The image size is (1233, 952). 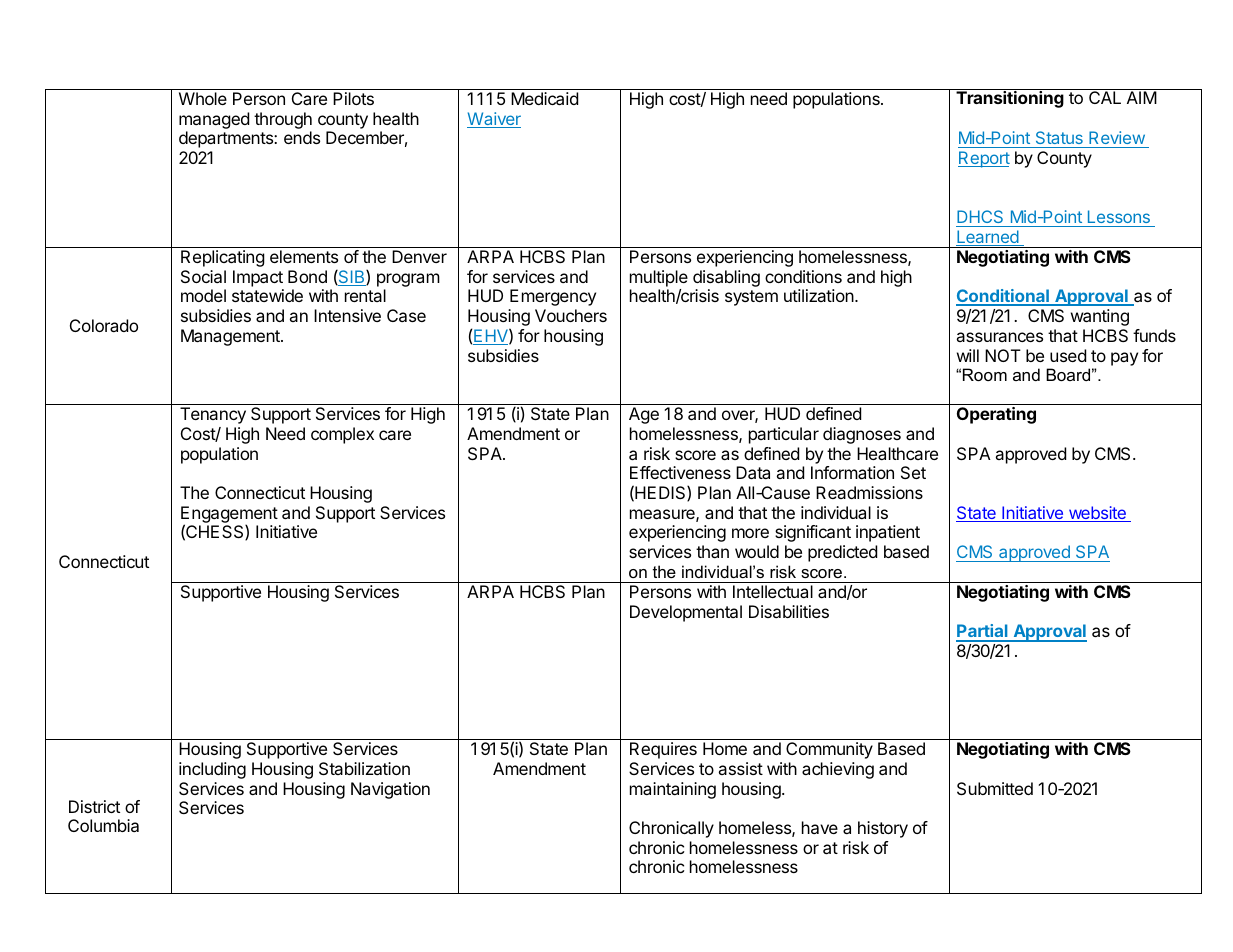 I want to click on managed, so click(x=214, y=120).
